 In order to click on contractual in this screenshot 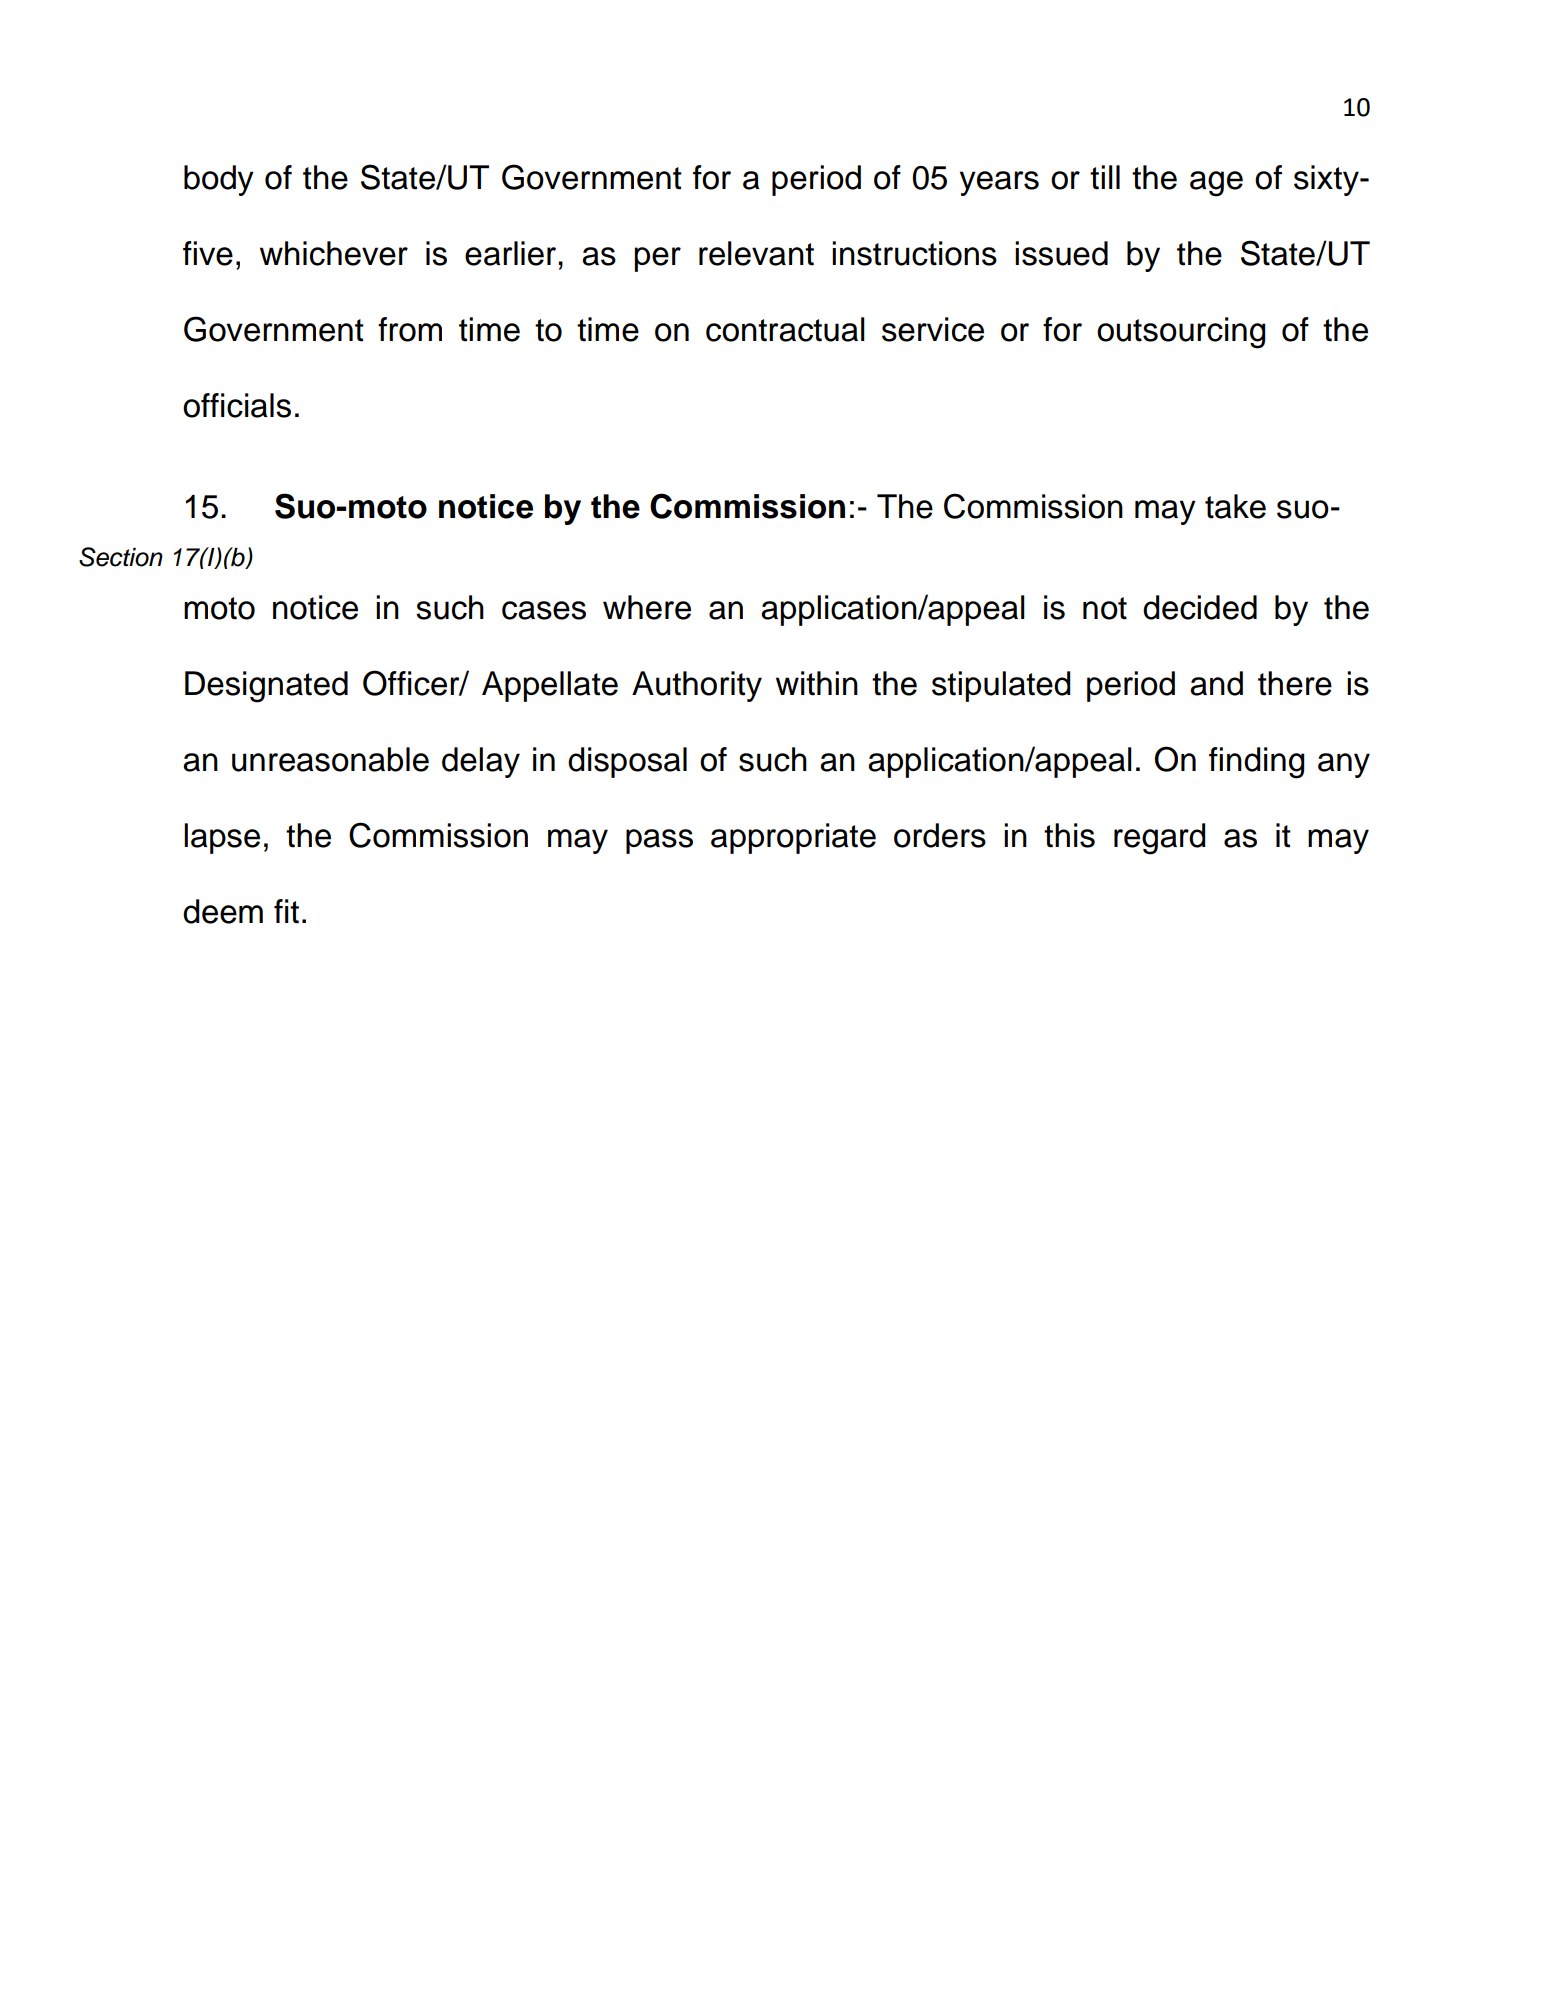, I will do `click(785, 329)`.
